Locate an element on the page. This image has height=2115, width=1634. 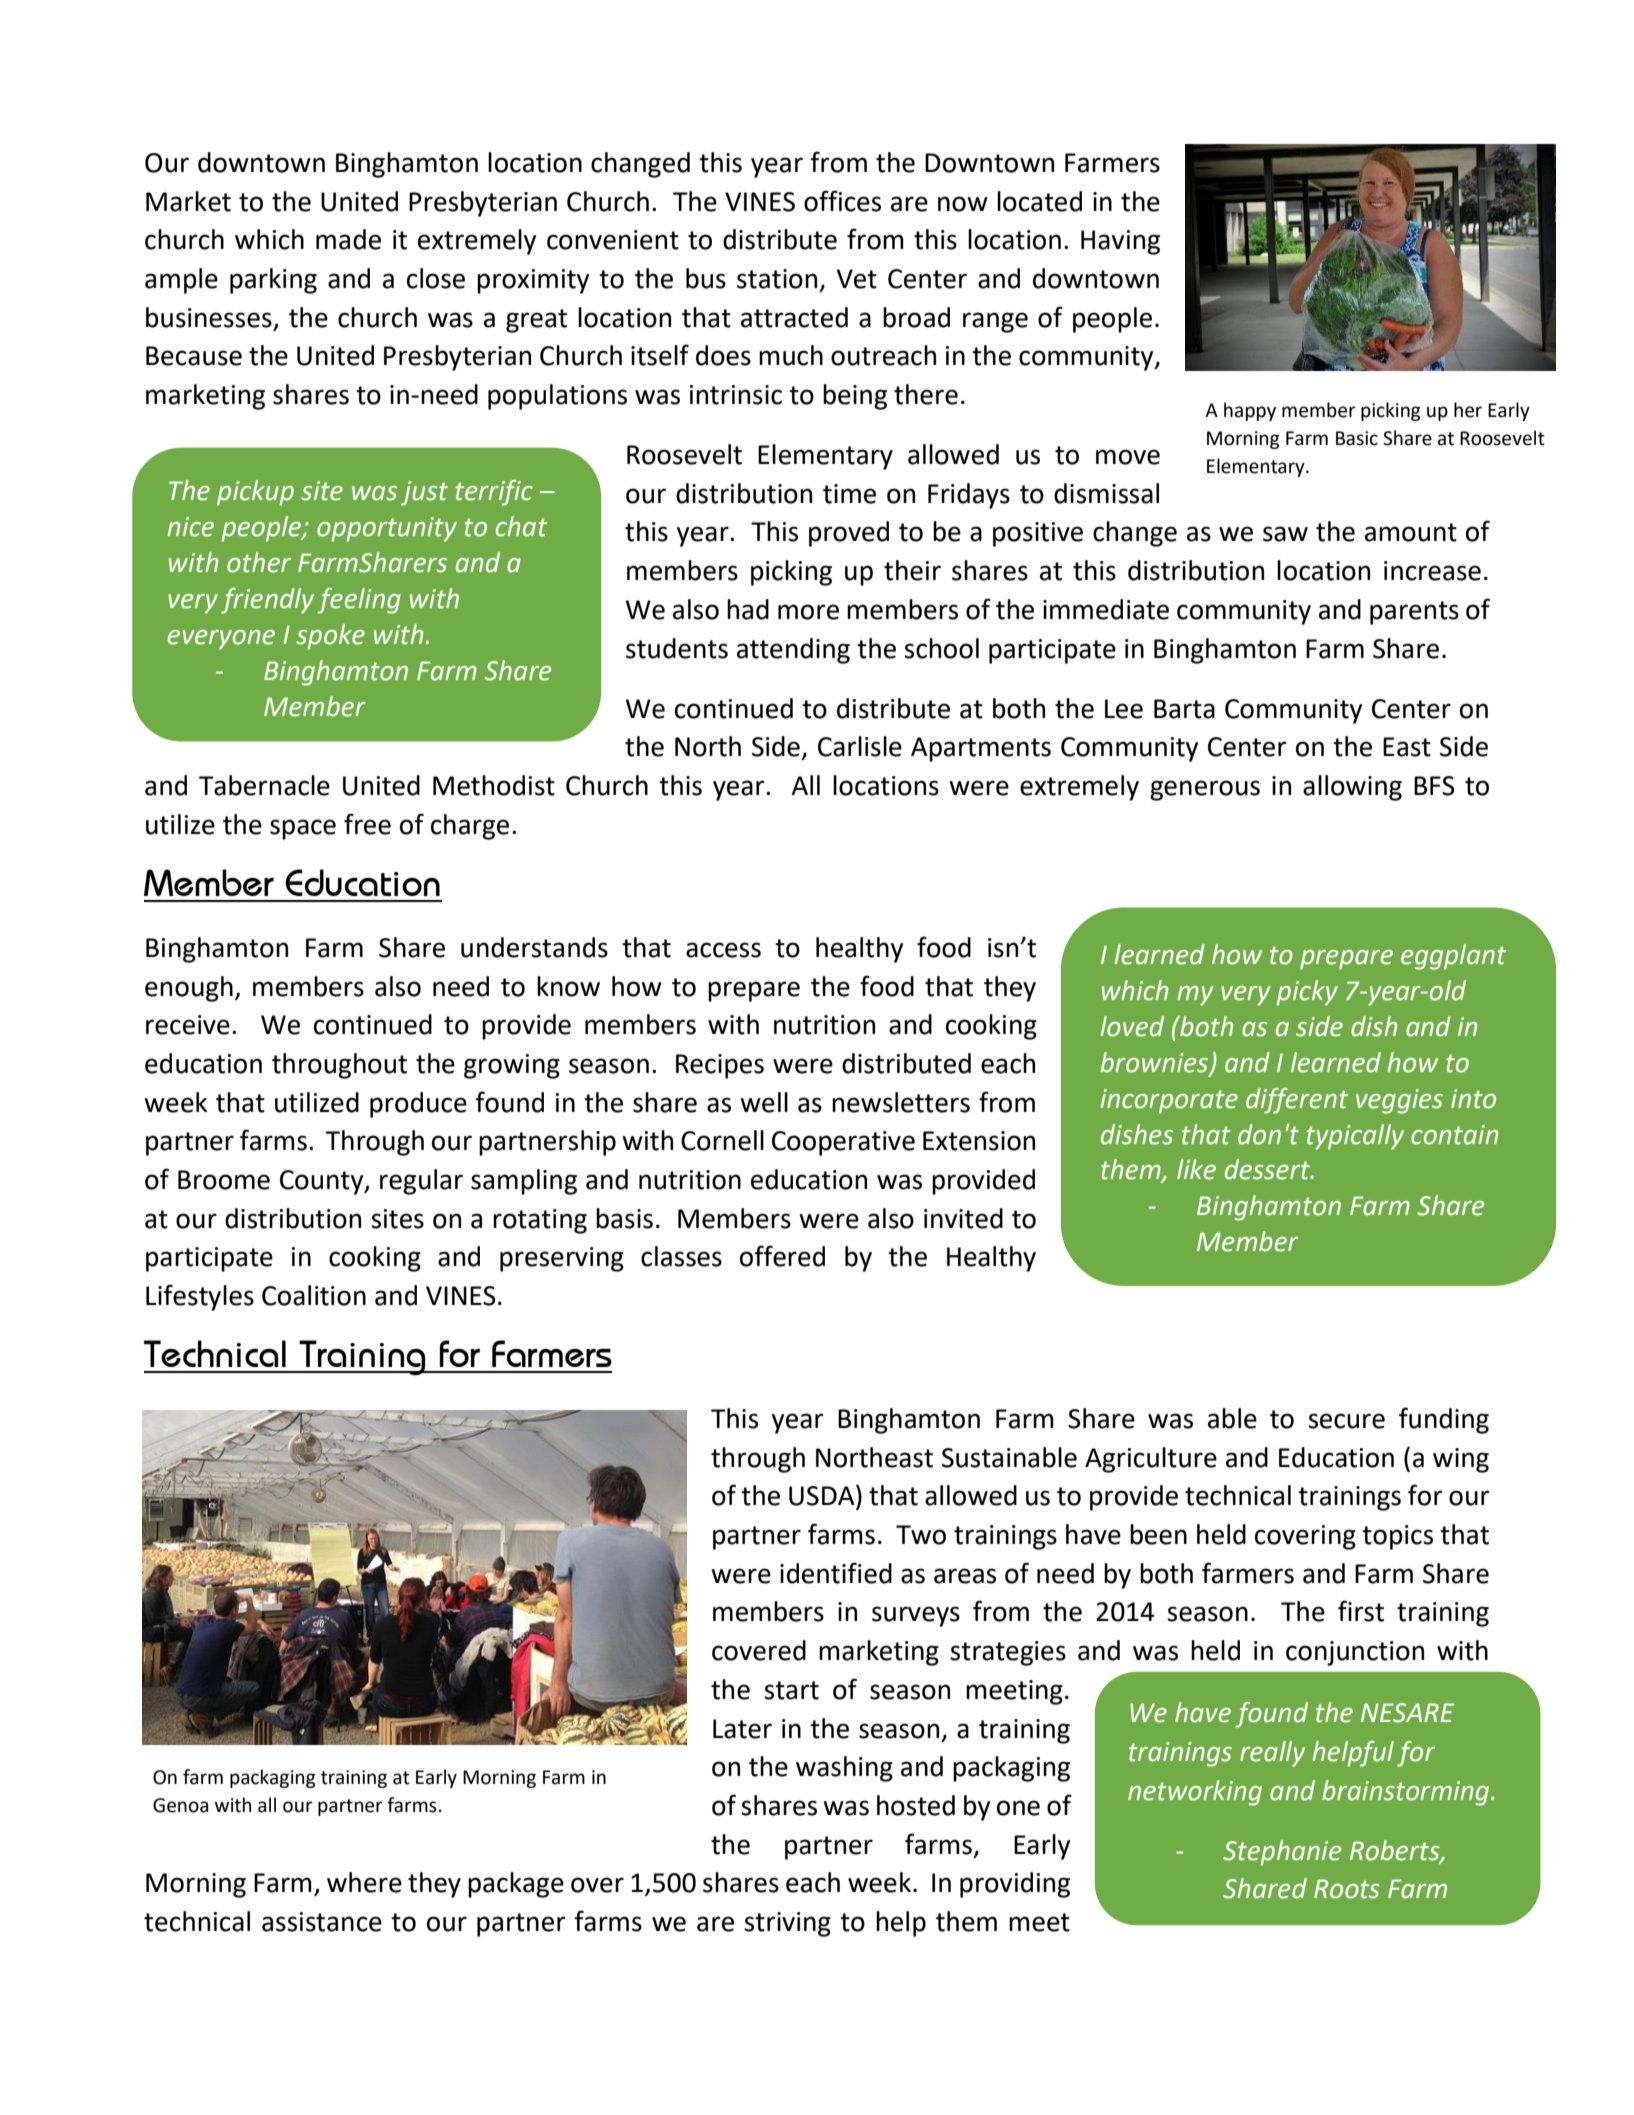
striving is located at coordinates (787, 1924).
